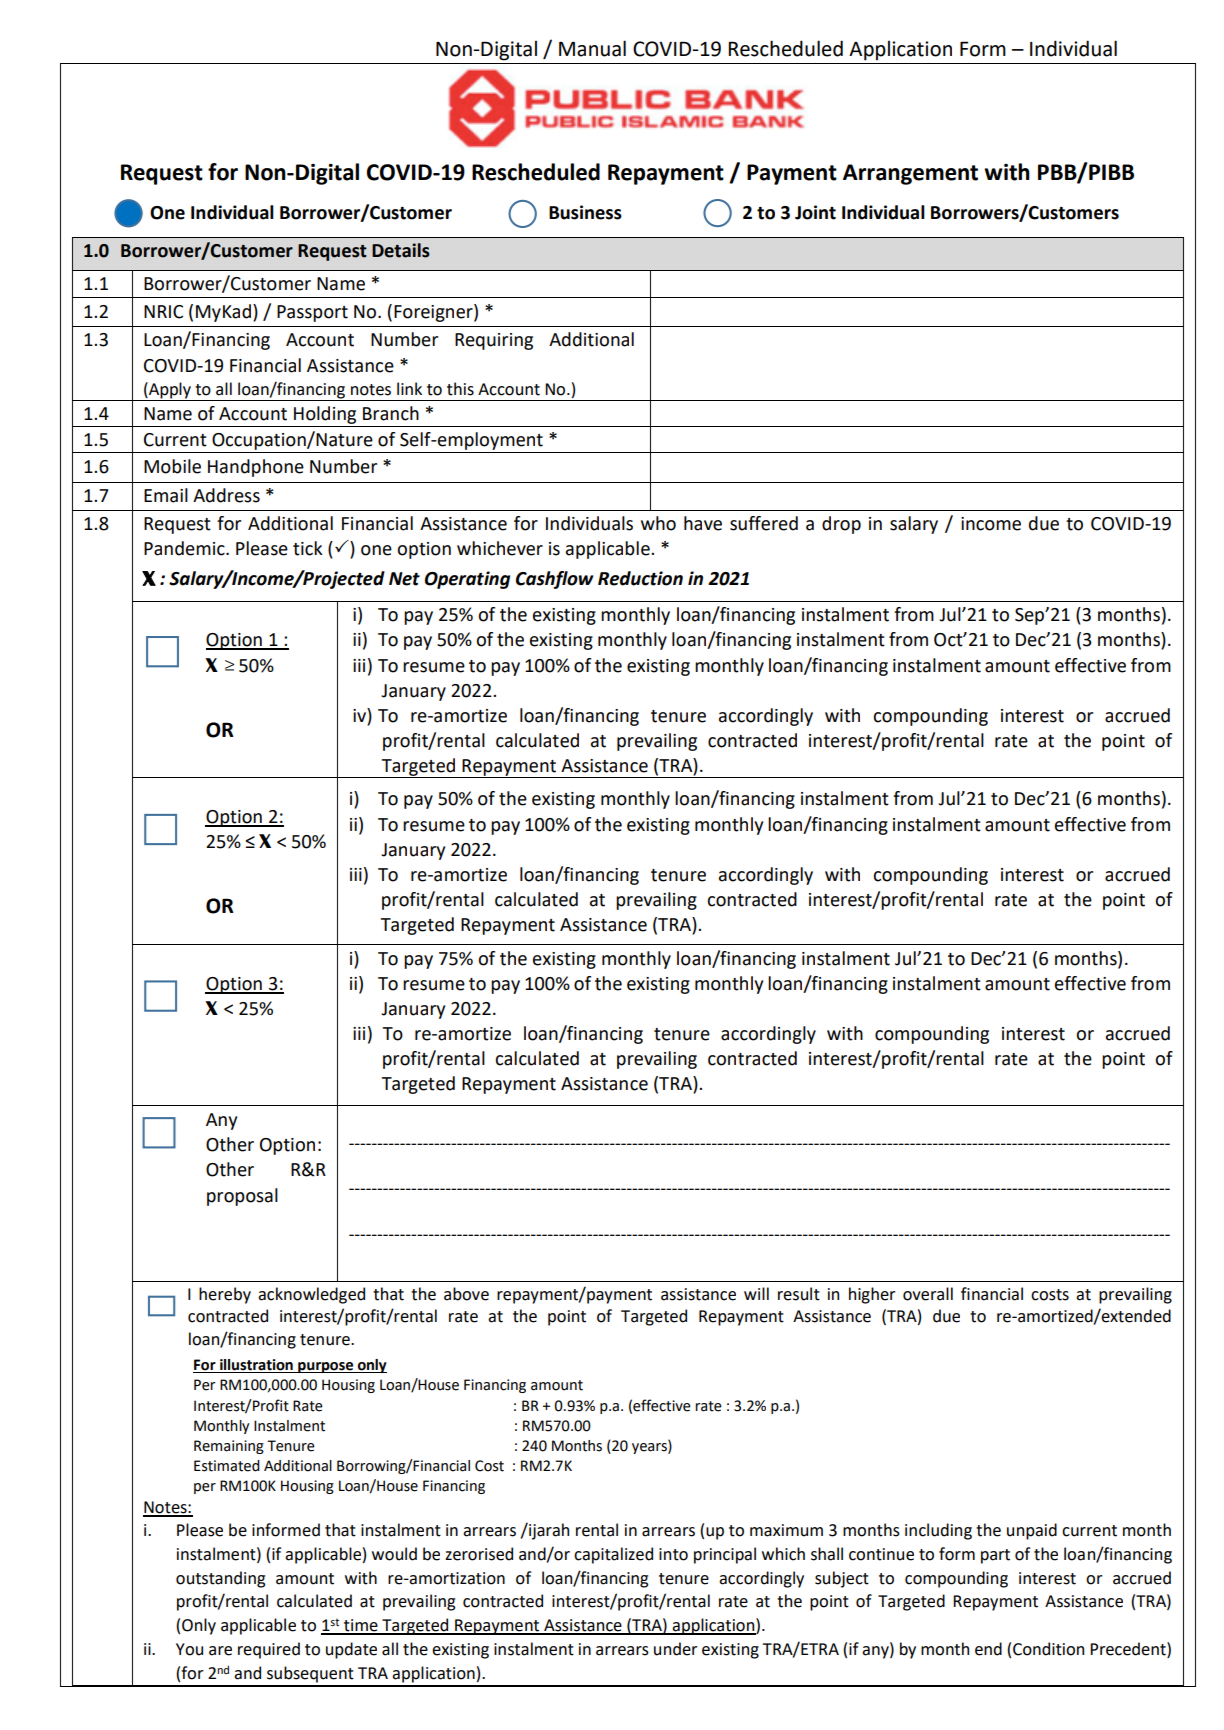 The height and width of the screenshot is (1730, 1224). What do you see at coordinates (256, 468) in the screenshot?
I see `Handphone` at bounding box center [256, 468].
